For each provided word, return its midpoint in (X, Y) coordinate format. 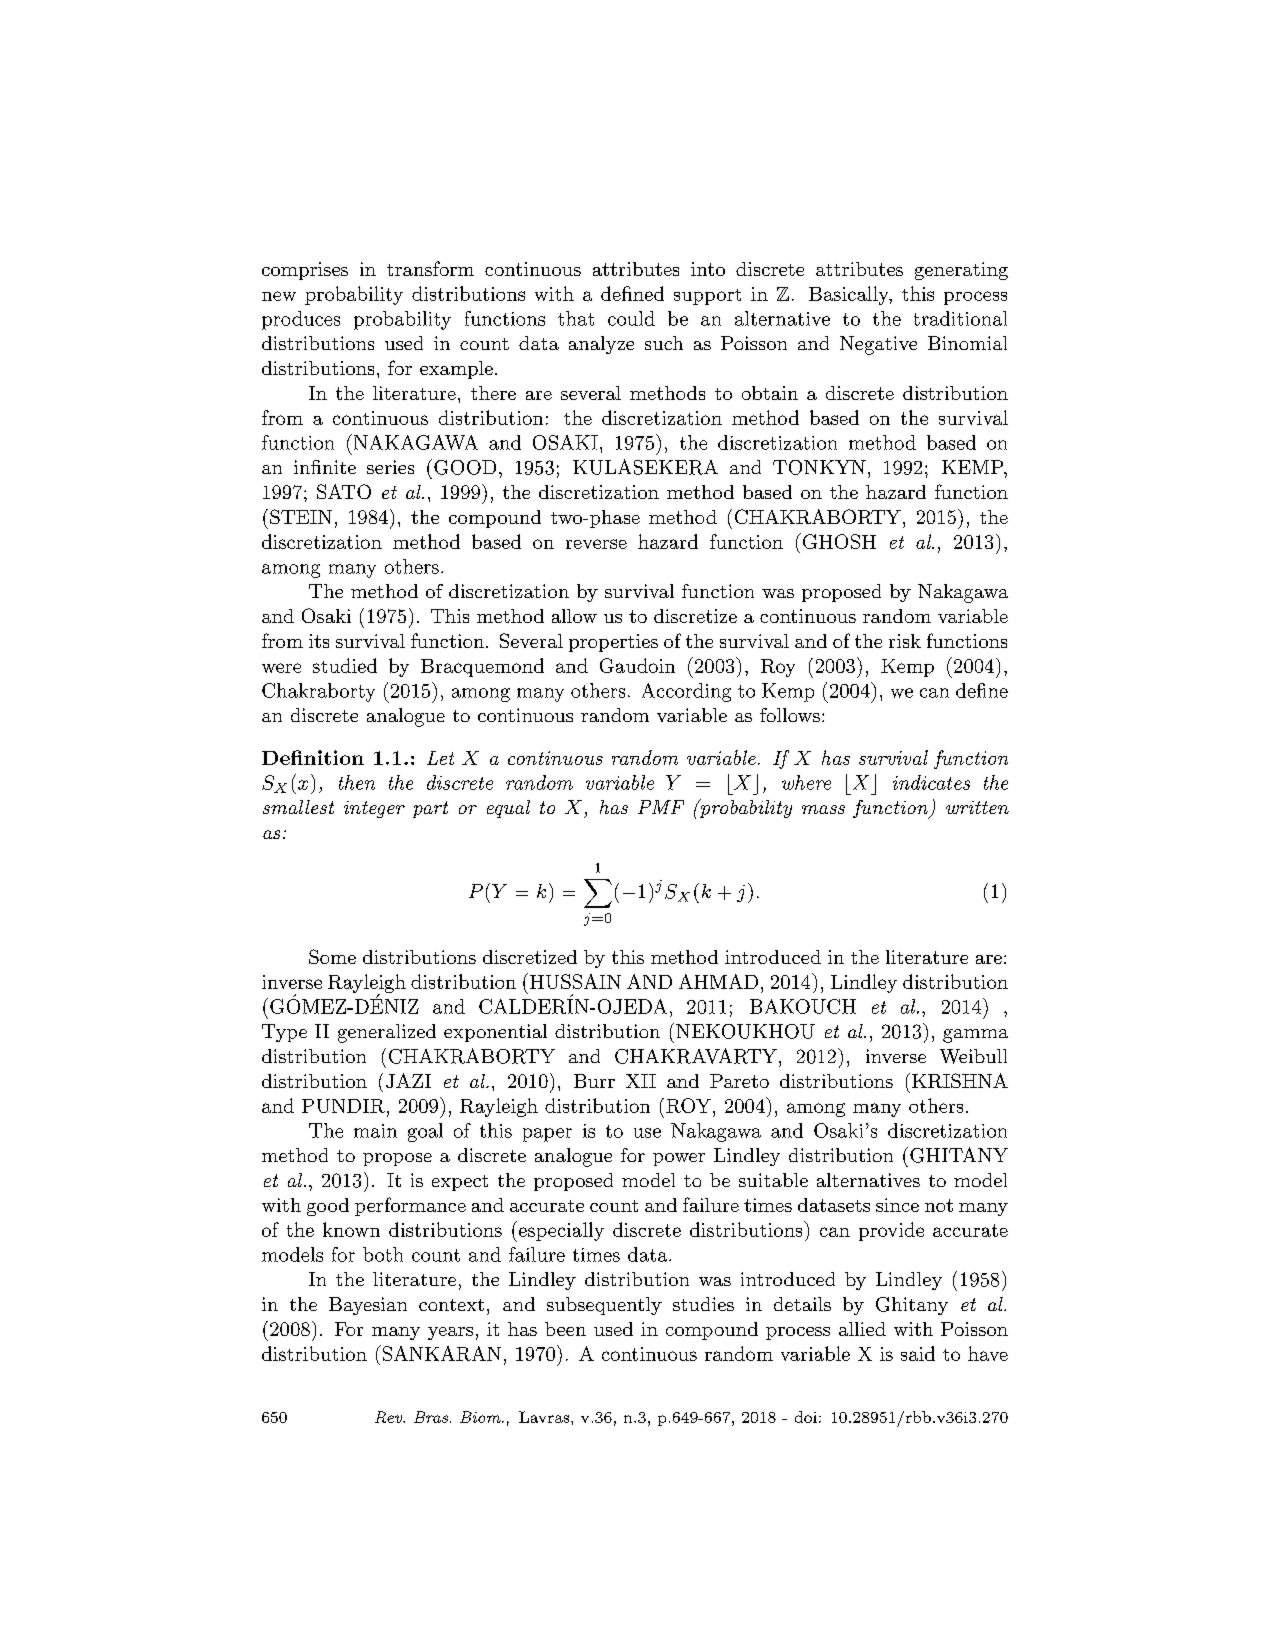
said (918, 1353)
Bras (431, 1417)
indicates (931, 782)
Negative (878, 345)
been (565, 1329)
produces (301, 320)
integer (374, 809)
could (631, 318)
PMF (661, 807)
